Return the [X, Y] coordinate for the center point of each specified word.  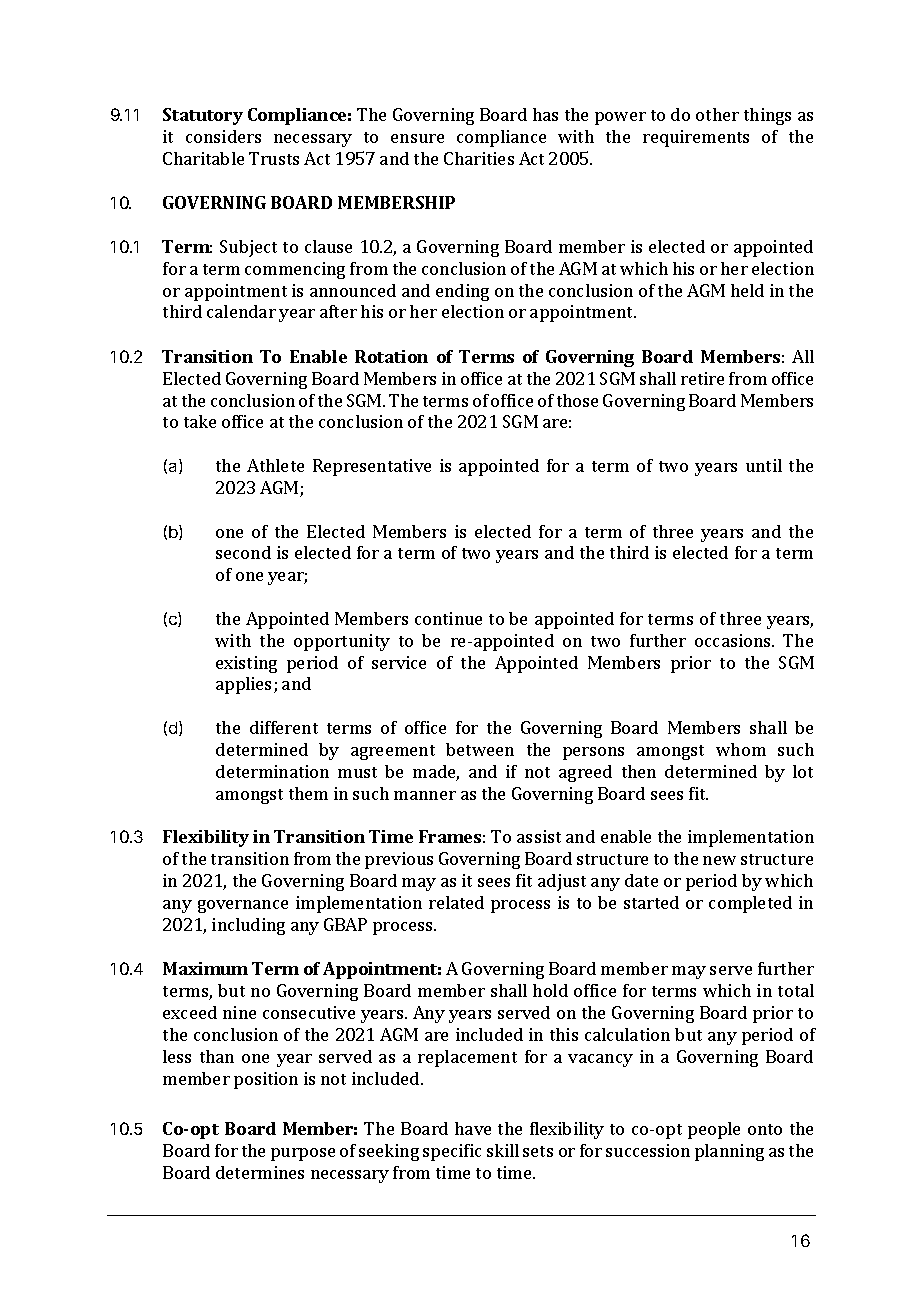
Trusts [274, 158]
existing [246, 664]
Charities [479, 158]
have [473, 1128]
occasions [734, 640]
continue [448, 618]
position [266, 1080]
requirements [696, 138]
